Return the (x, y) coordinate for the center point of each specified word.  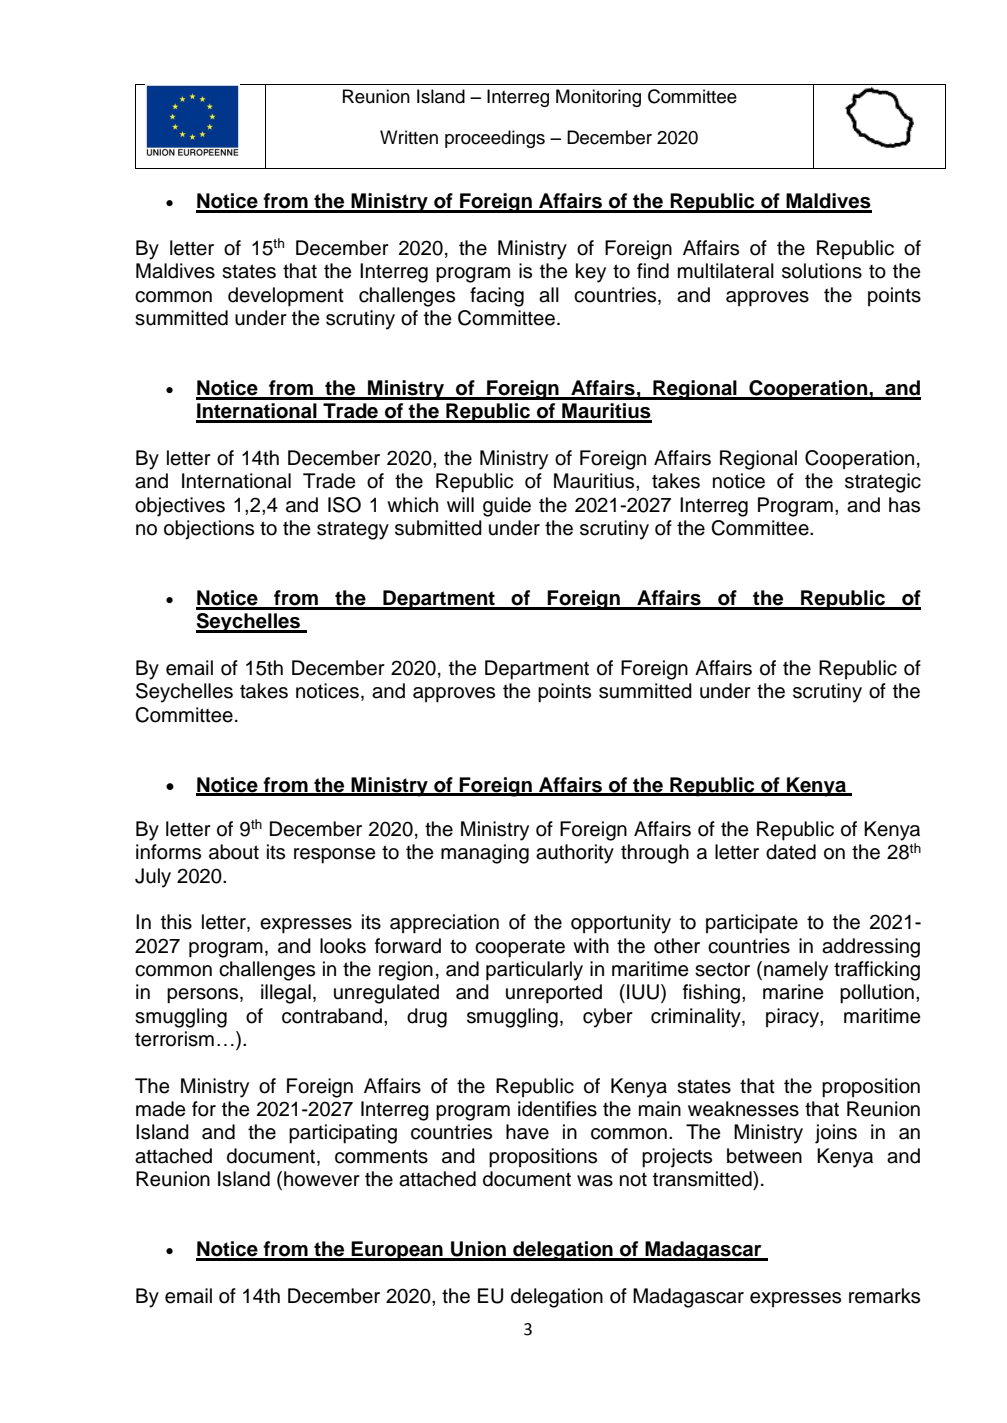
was (595, 1181)
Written (409, 137)
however (322, 1179)
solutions (822, 271)
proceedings (495, 139)
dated (791, 852)
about (234, 852)
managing (485, 854)
